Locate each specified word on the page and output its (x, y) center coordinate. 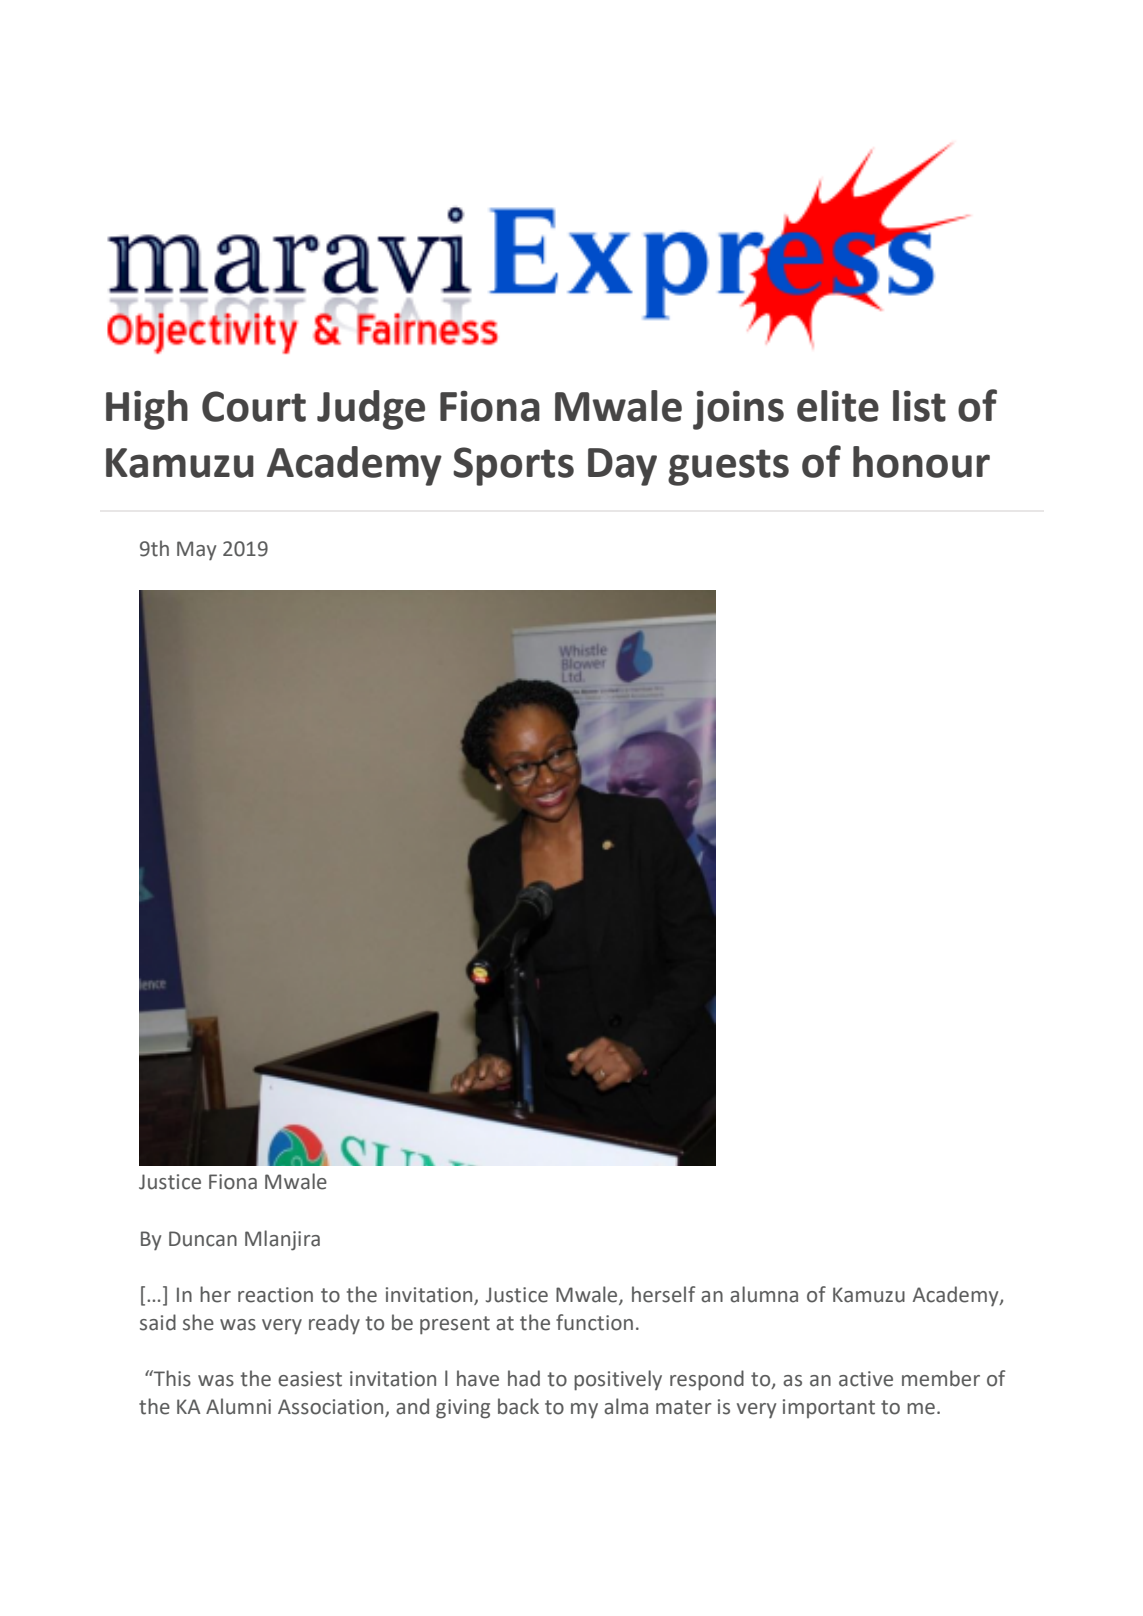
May (196, 551)
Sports (513, 466)
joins (738, 410)
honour (921, 462)
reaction (275, 1295)
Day (622, 467)
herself (664, 1294)
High (147, 410)
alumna (764, 1294)
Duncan (203, 1239)
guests (728, 467)
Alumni (238, 1406)
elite (838, 406)
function (594, 1322)
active (866, 1379)
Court (254, 406)
